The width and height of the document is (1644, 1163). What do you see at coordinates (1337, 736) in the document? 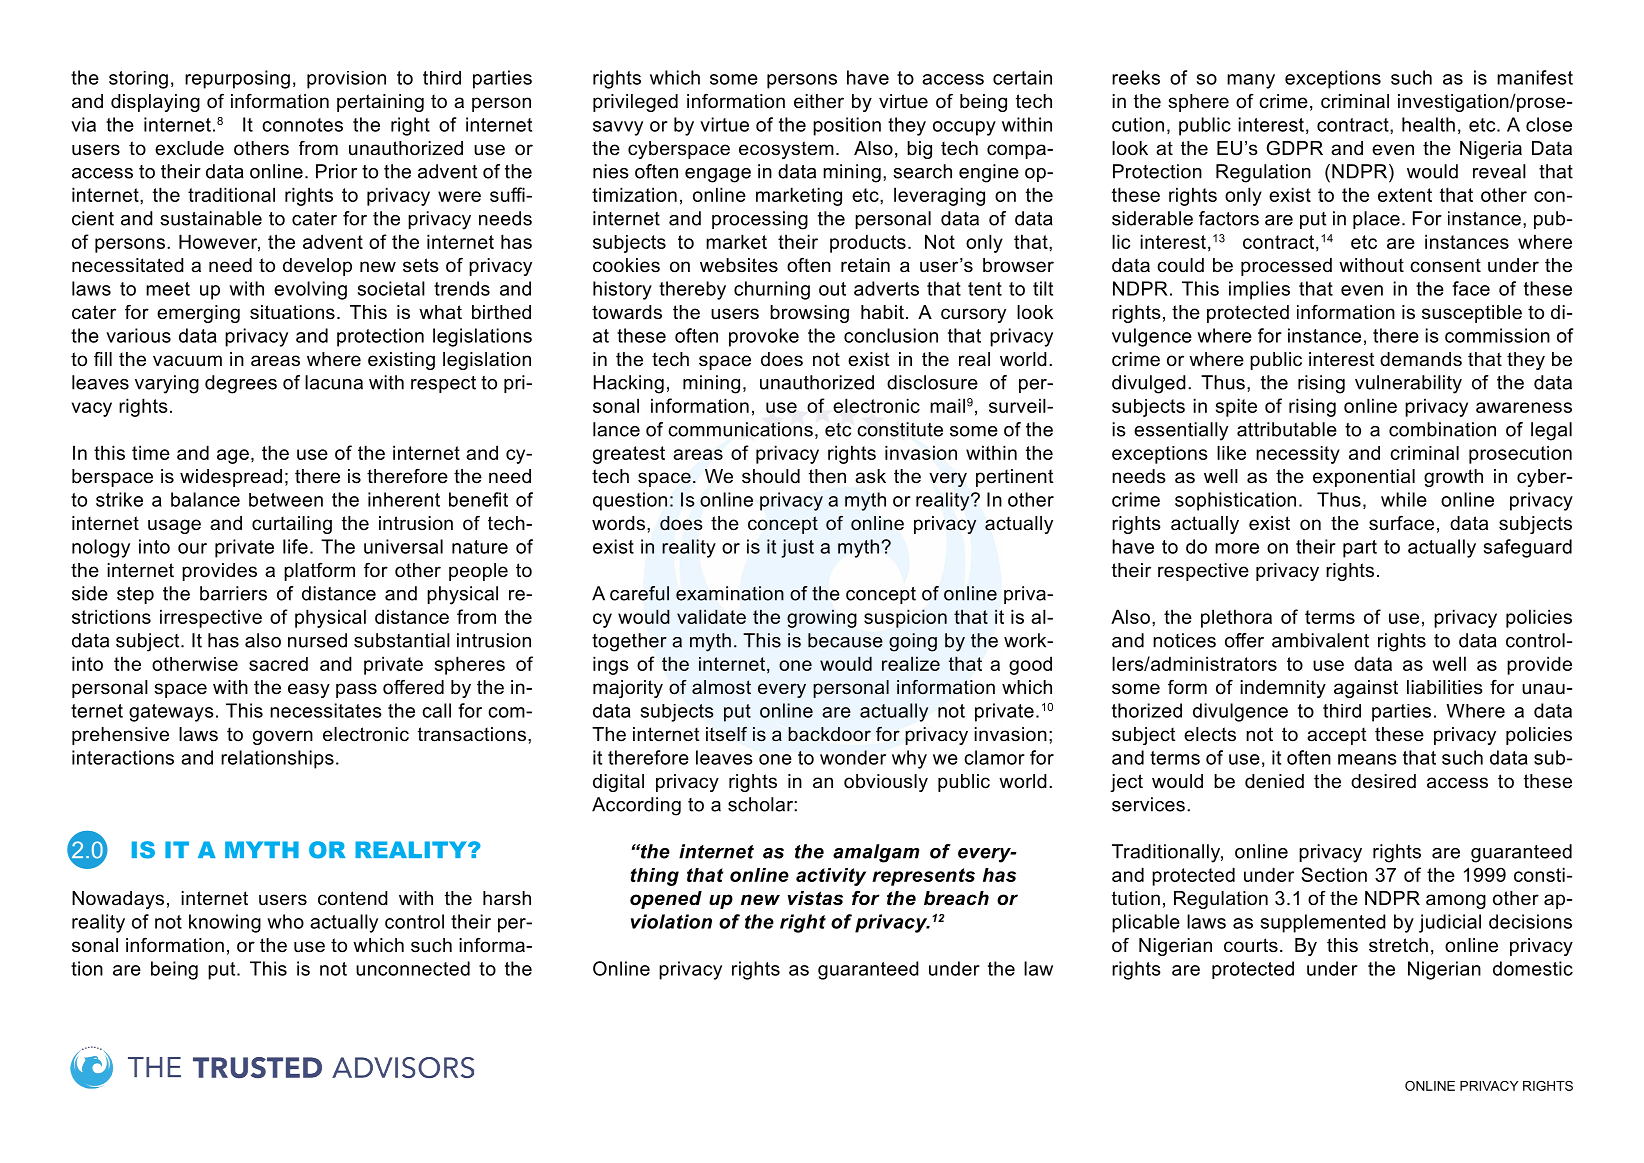
I see `accept` at bounding box center [1337, 736].
